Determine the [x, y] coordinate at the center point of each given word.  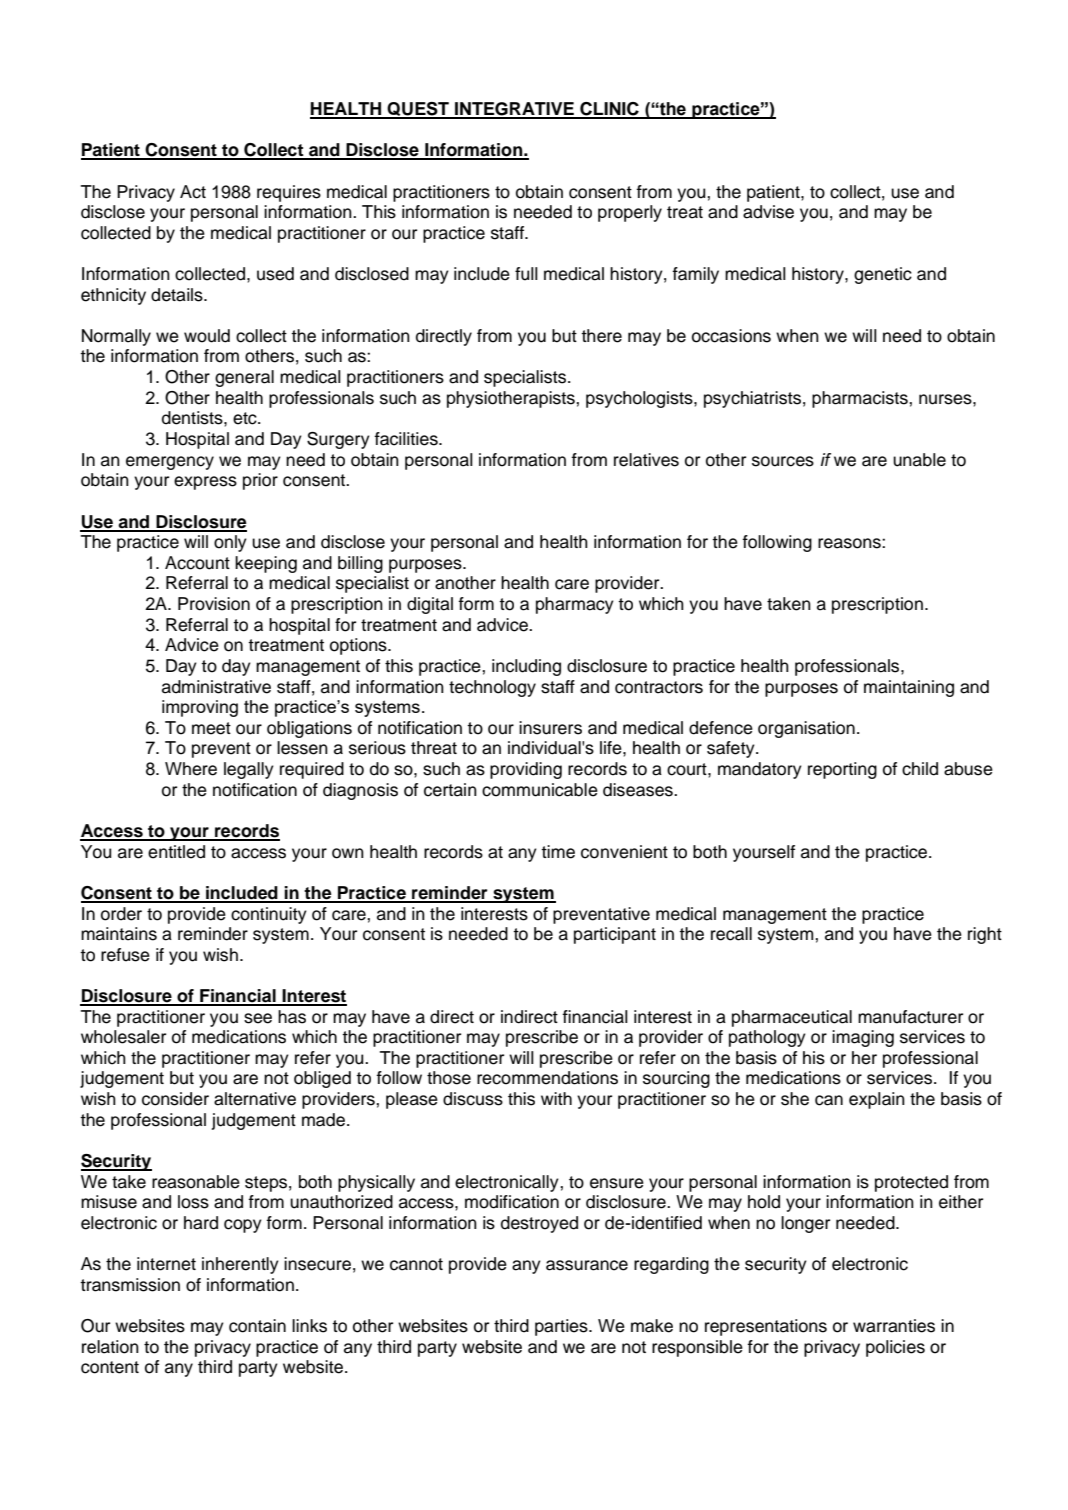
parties [562, 1327]
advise [768, 212]
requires [289, 193]
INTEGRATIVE [514, 110]
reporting [842, 770]
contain [257, 1326]
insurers [550, 728]
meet [211, 728]
